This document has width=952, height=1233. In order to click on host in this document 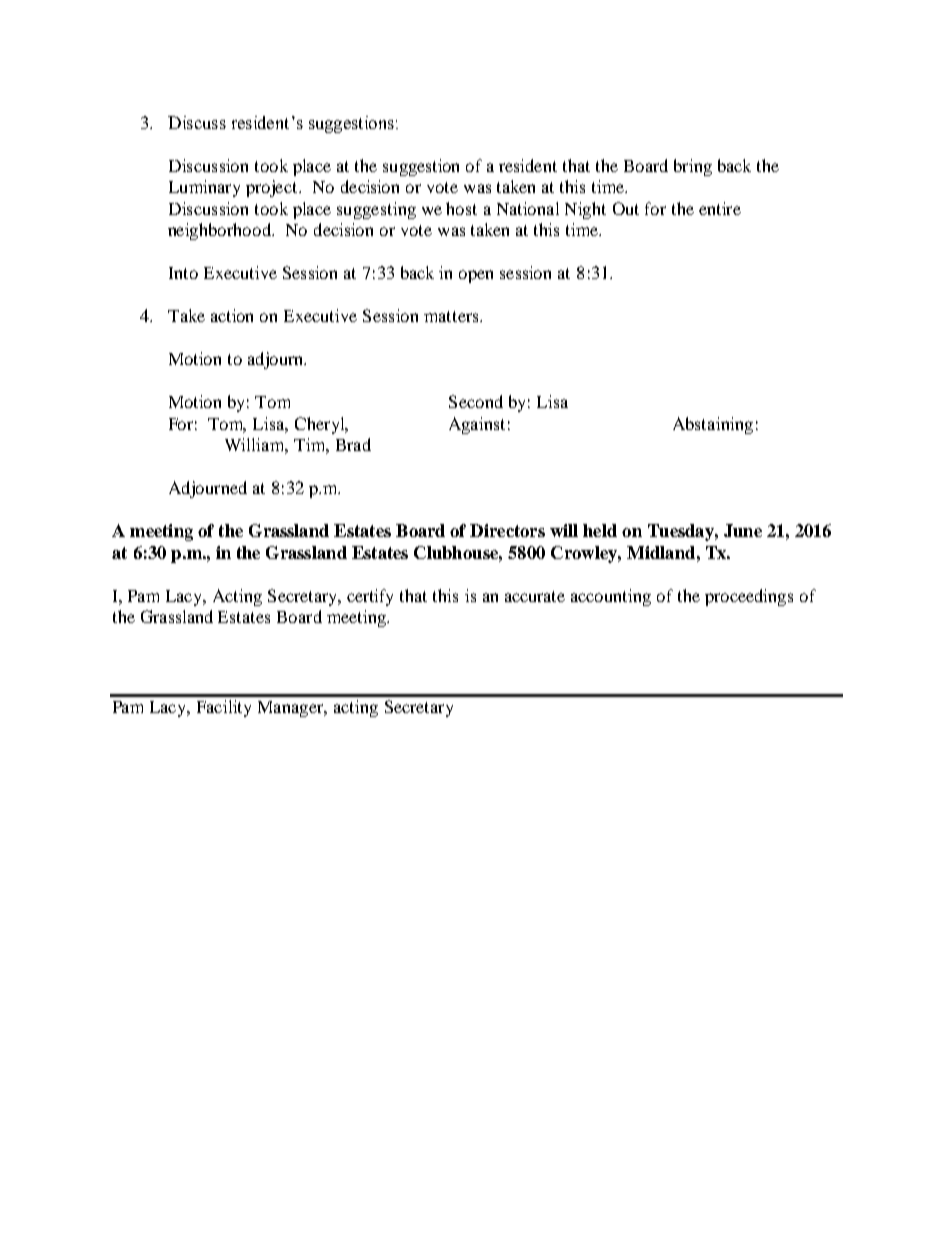, I will do `click(461, 208)`.
